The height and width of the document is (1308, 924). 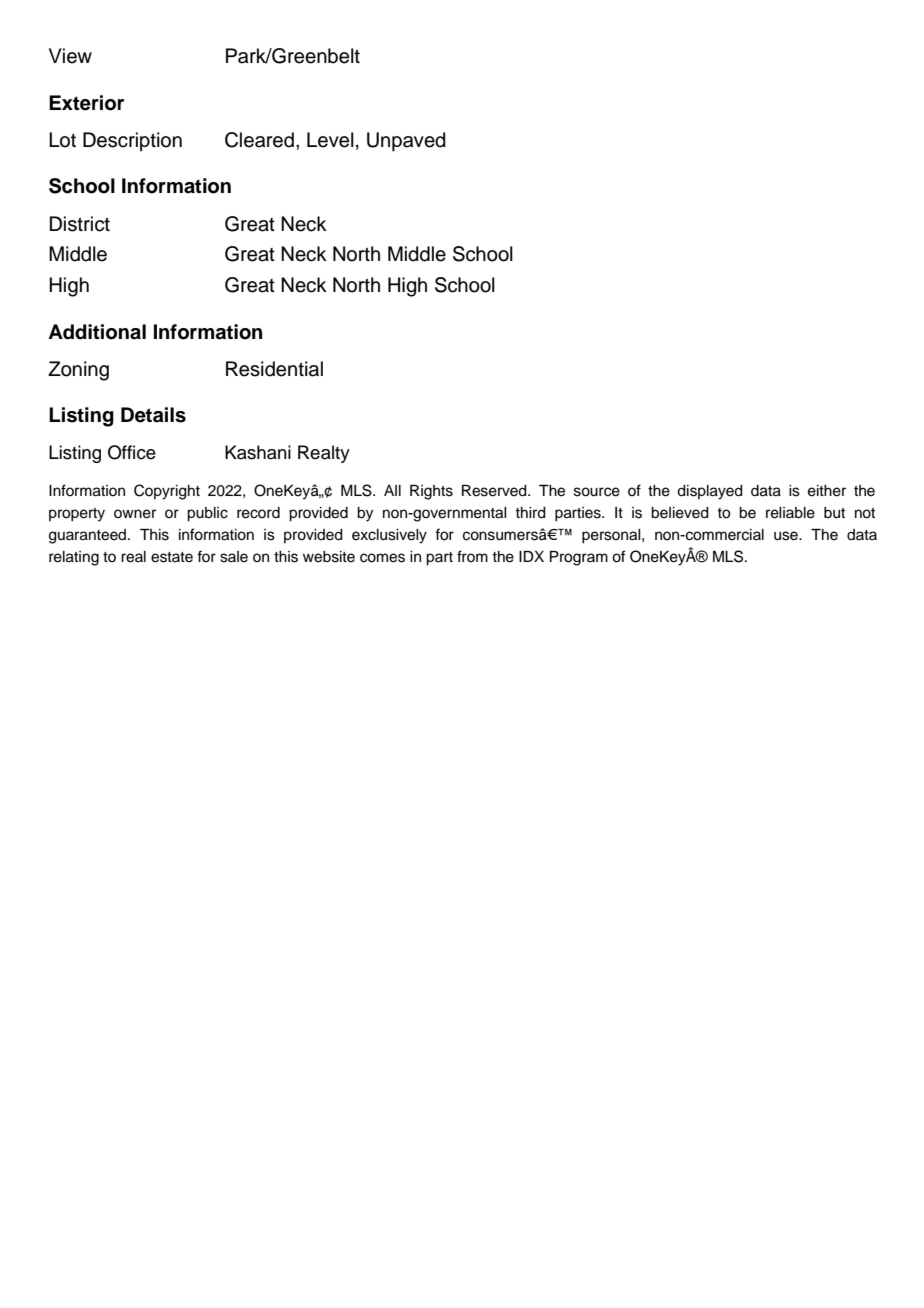 What do you see at coordinates (70, 56) in the document?
I see `View` at bounding box center [70, 56].
